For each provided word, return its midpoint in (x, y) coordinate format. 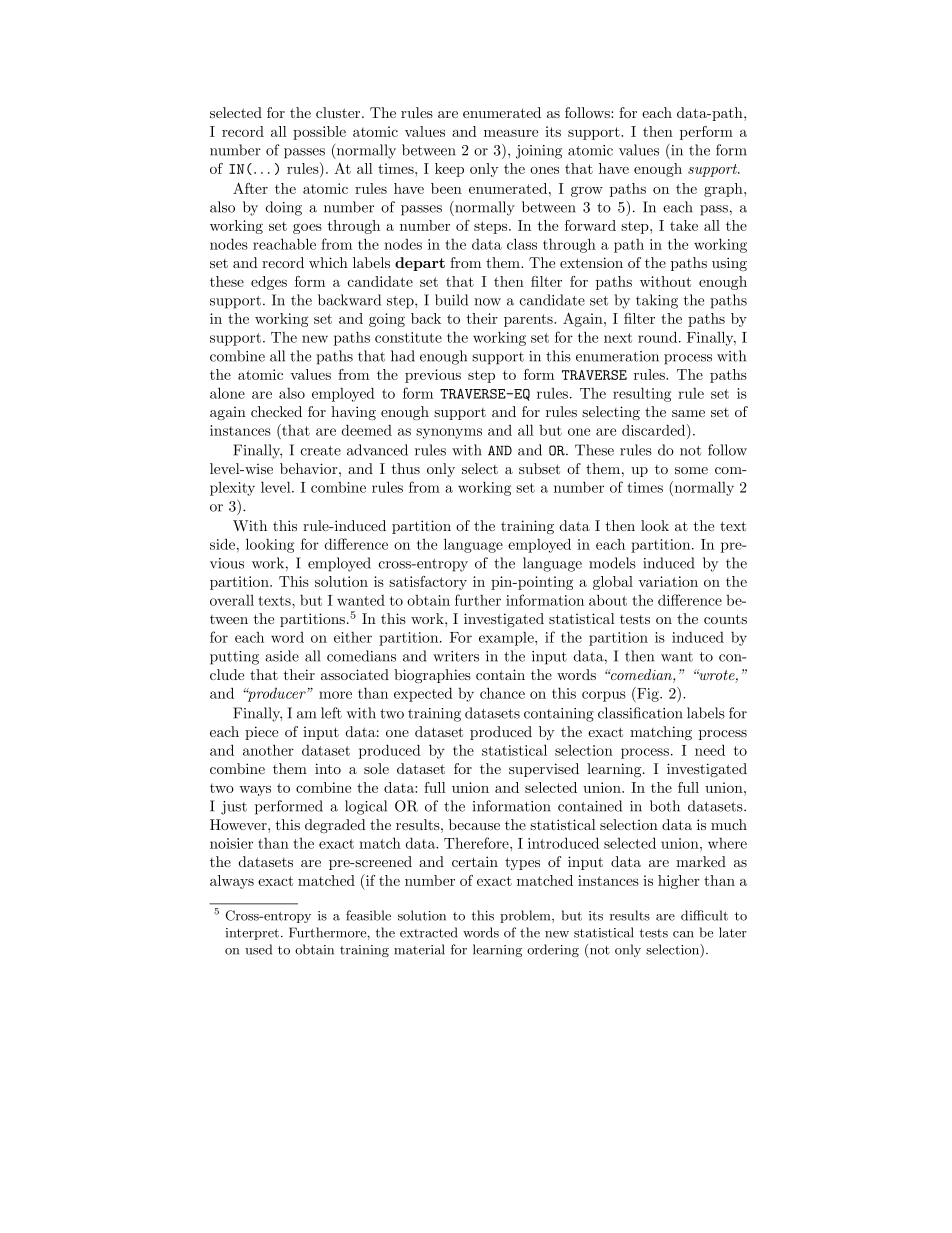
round (659, 337)
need (710, 750)
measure (511, 133)
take (684, 225)
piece (261, 733)
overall (232, 600)
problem (526, 916)
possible (319, 133)
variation (668, 581)
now (487, 302)
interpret (252, 934)
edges (269, 283)
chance (502, 693)
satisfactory (428, 583)
